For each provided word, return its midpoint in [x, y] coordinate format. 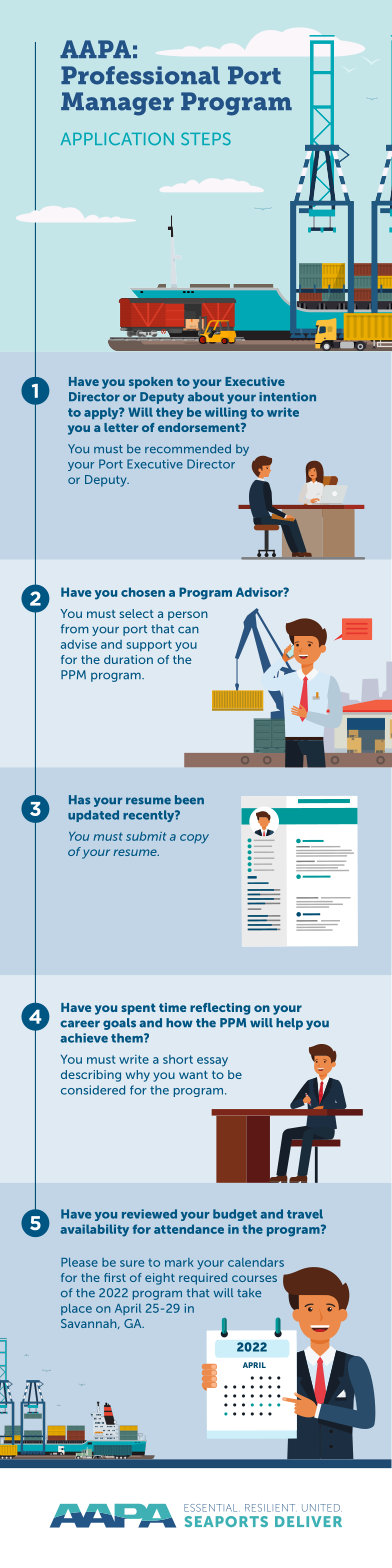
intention [287, 397]
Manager [117, 104]
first [115, 1277]
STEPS [206, 138]
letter [121, 427]
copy [194, 839]
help [289, 1024]
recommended [188, 449]
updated [93, 816]
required [203, 1279]
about [206, 397]
